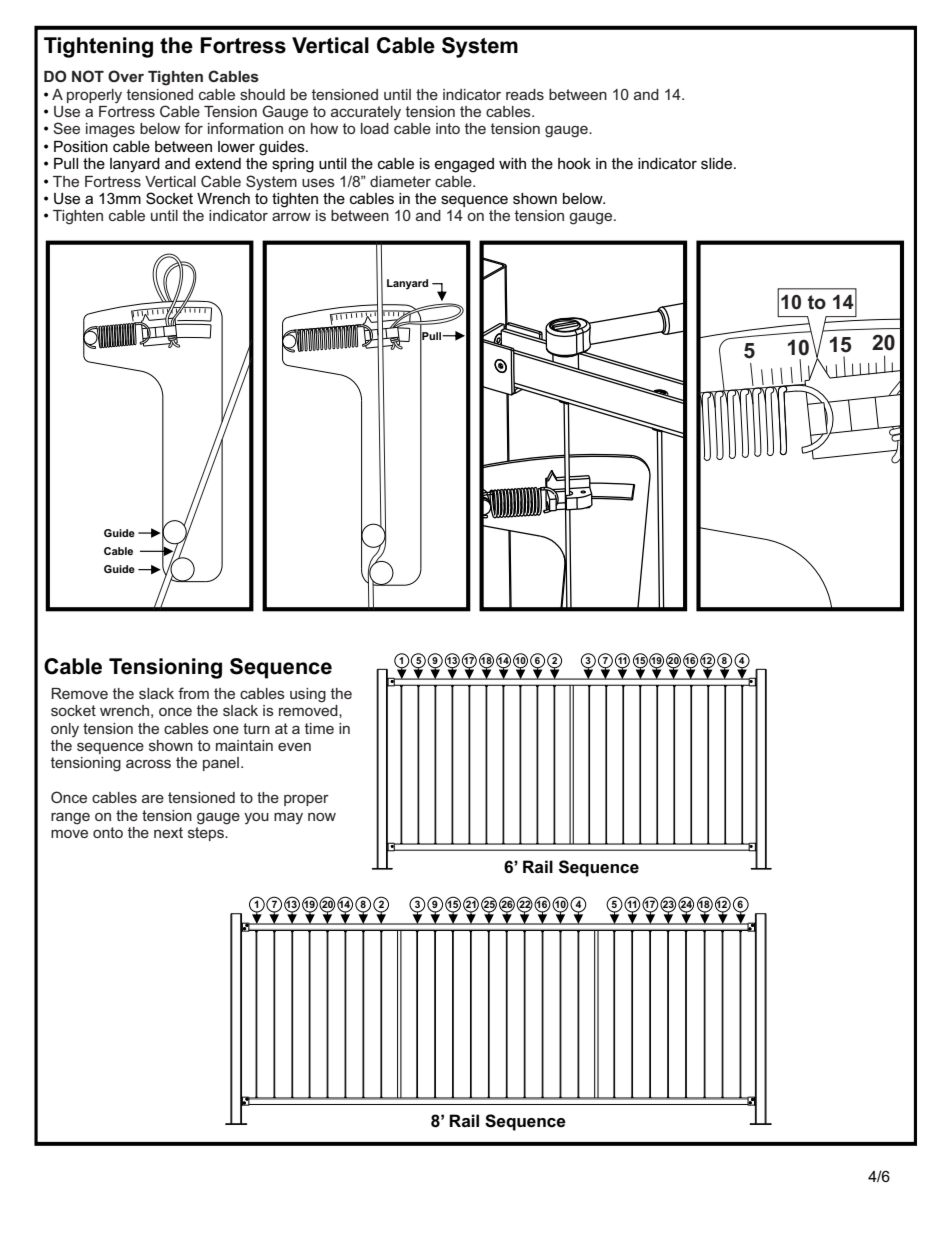  I want to click on hook, so click(574, 163).
